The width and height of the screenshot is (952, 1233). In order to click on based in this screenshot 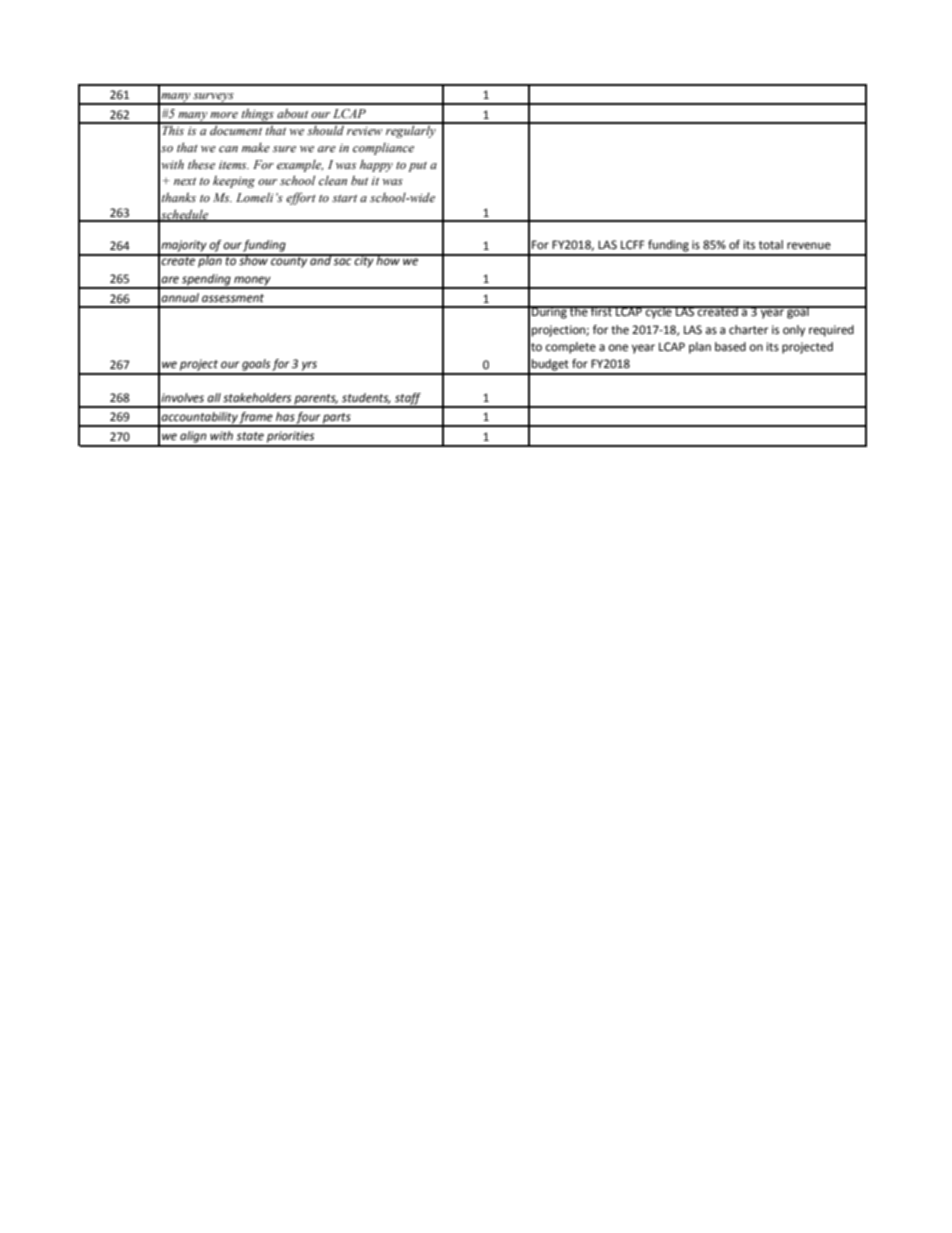, I will do `click(730, 347)`.
